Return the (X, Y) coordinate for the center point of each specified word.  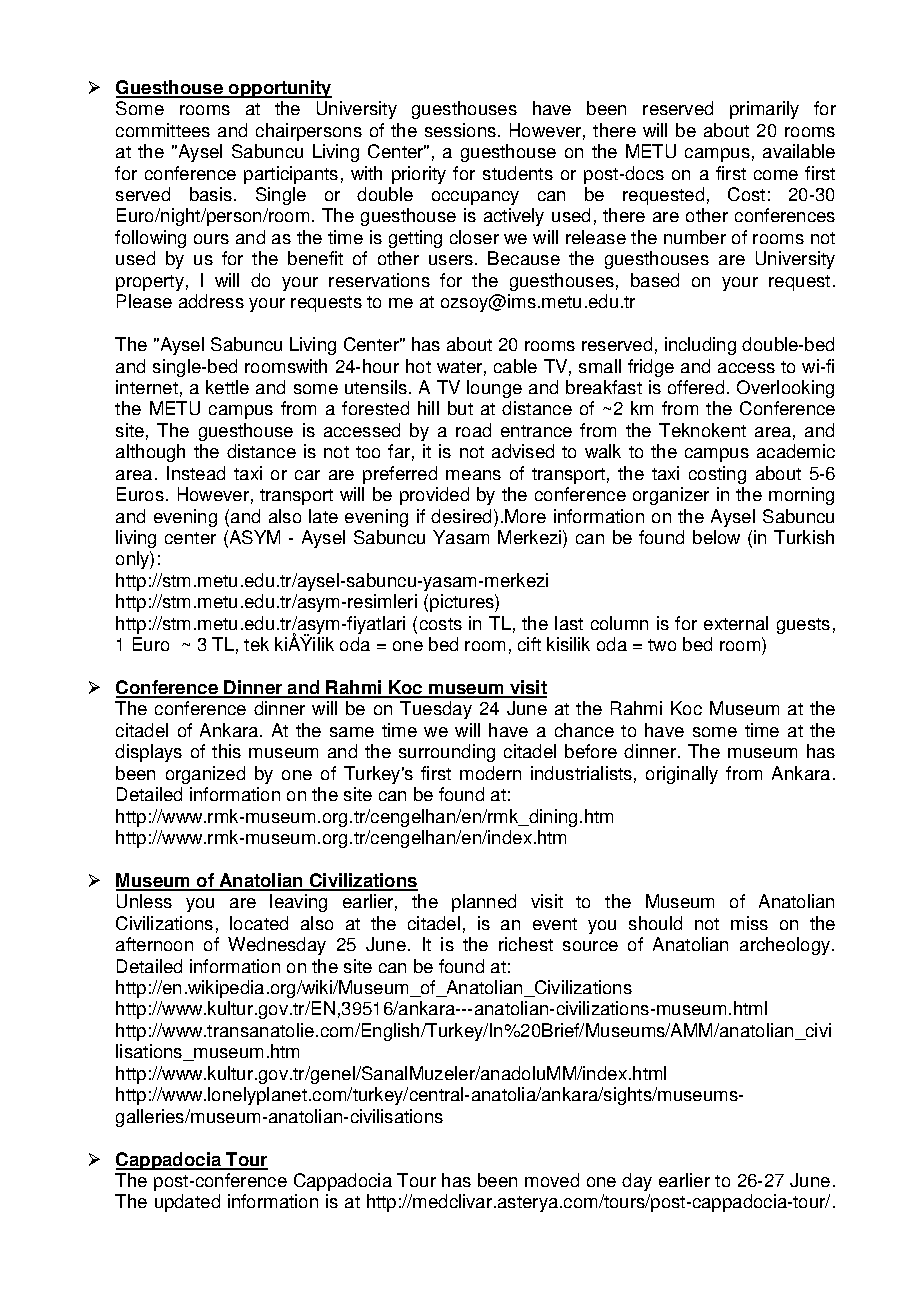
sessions (462, 130)
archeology (786, 946)
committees (163, 130)
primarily (764, 110)
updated (187, 1203)
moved (552, 1180)
